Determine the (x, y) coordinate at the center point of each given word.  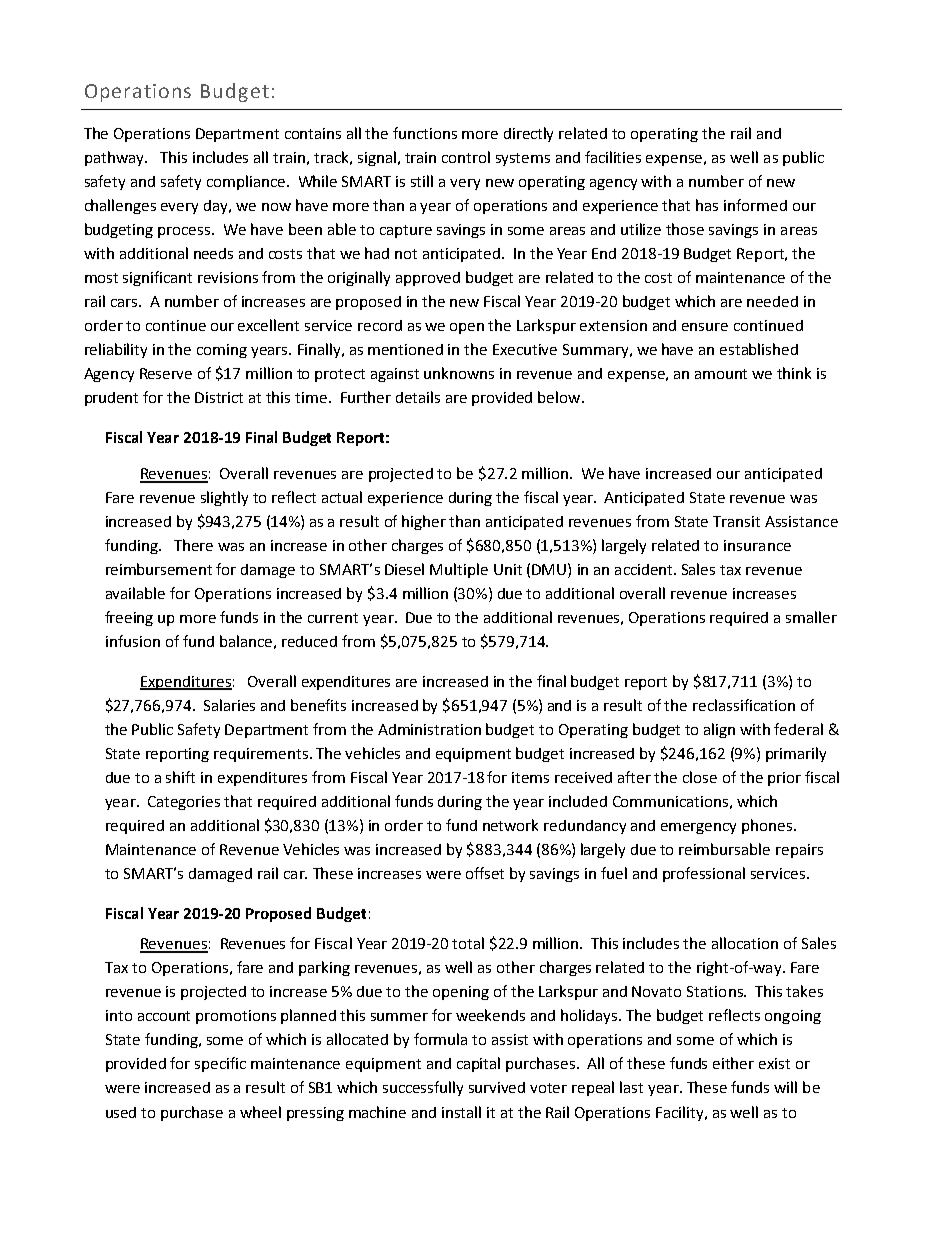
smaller (811, 617)
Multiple (459, 570)
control (466, 157)
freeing (129, 618)
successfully (423, 1088)
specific (220, 1064)
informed (755, 205)
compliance (246, 182)
